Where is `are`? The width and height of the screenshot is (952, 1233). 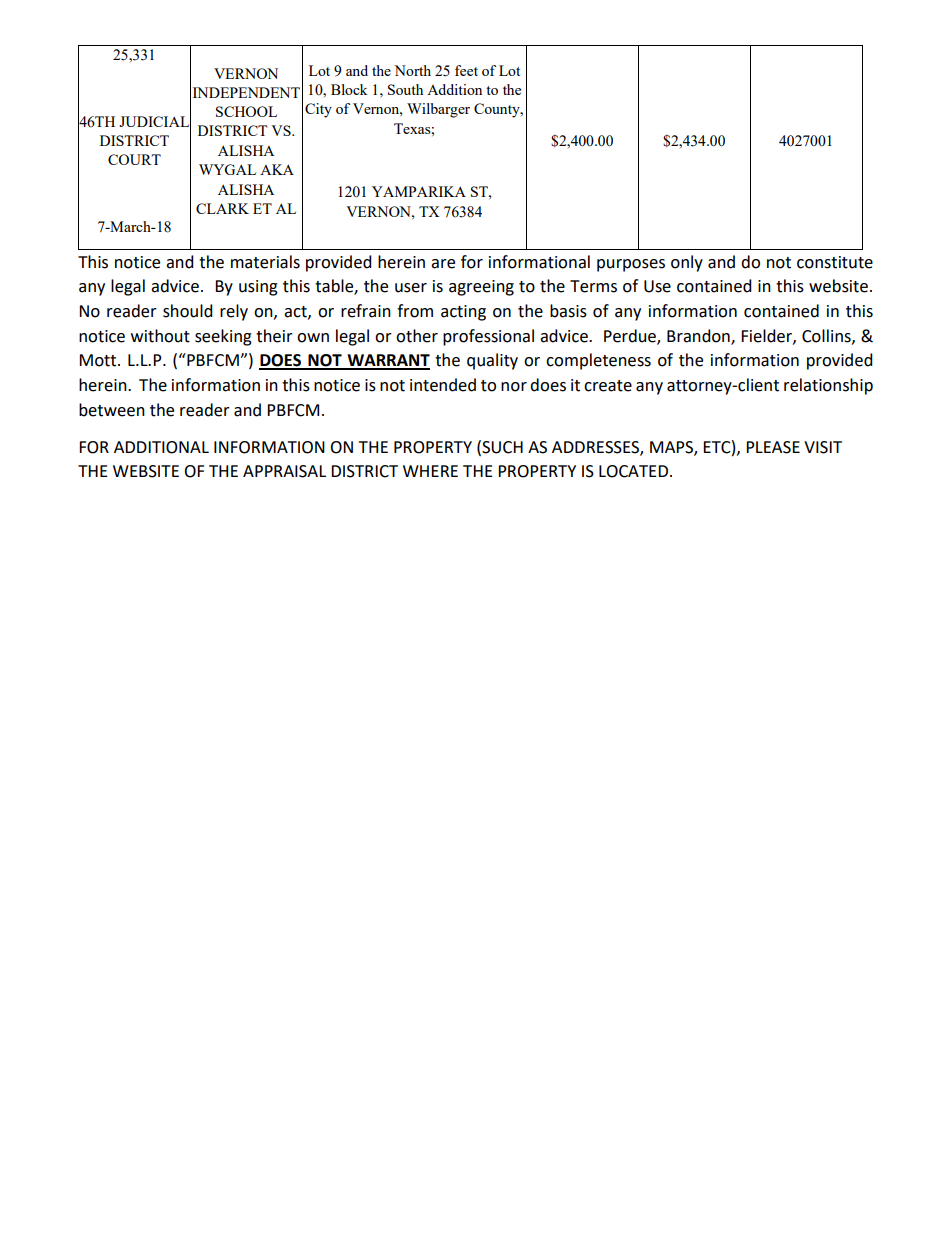
are is located at coordinates (443, 264).
